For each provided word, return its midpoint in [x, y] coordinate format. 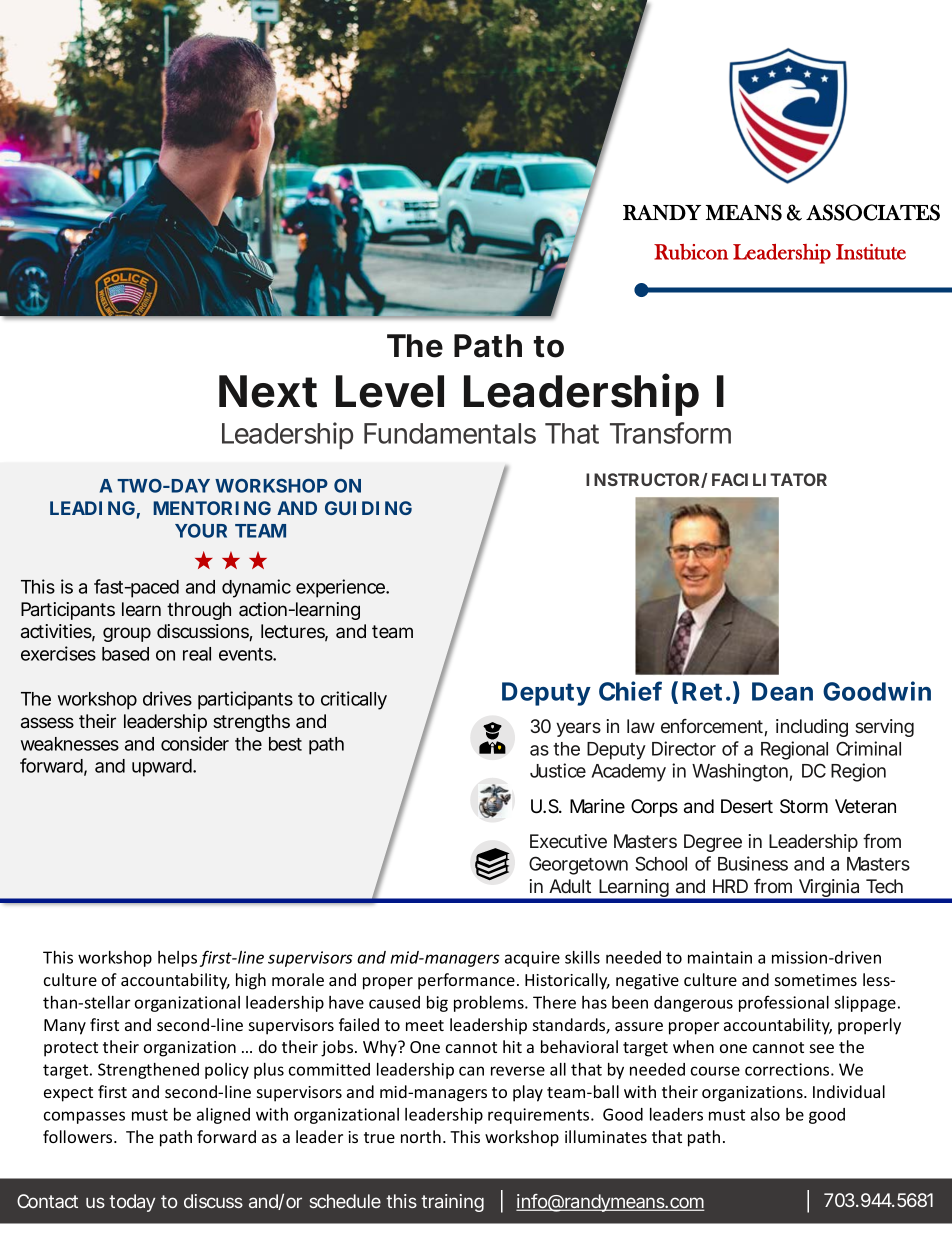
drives [167, 698]
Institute [871, 252]
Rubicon [691, 252]
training [452, 1203]
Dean [782, 691]
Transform [670, 433]
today [132, 1203]
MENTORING [212, 508]
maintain [720, 957]
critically [354, 700]
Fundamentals [450, 433]
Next [268, 391]
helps [177, 959]
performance [466, 981]
